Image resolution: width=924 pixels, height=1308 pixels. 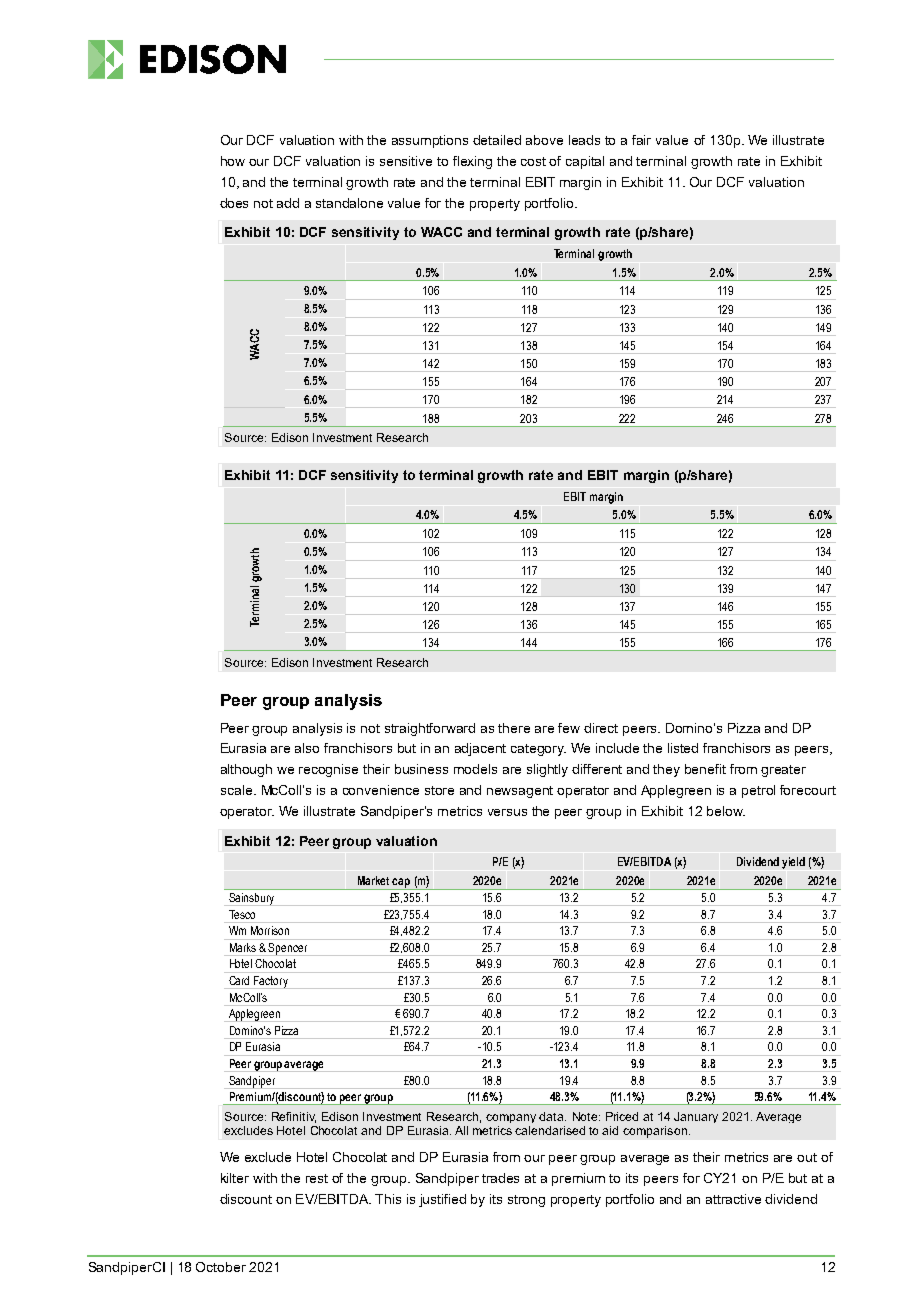 What do you see at coordinates (641, 140) in the image?
I see `fair` at bounding box center [641, 140].
